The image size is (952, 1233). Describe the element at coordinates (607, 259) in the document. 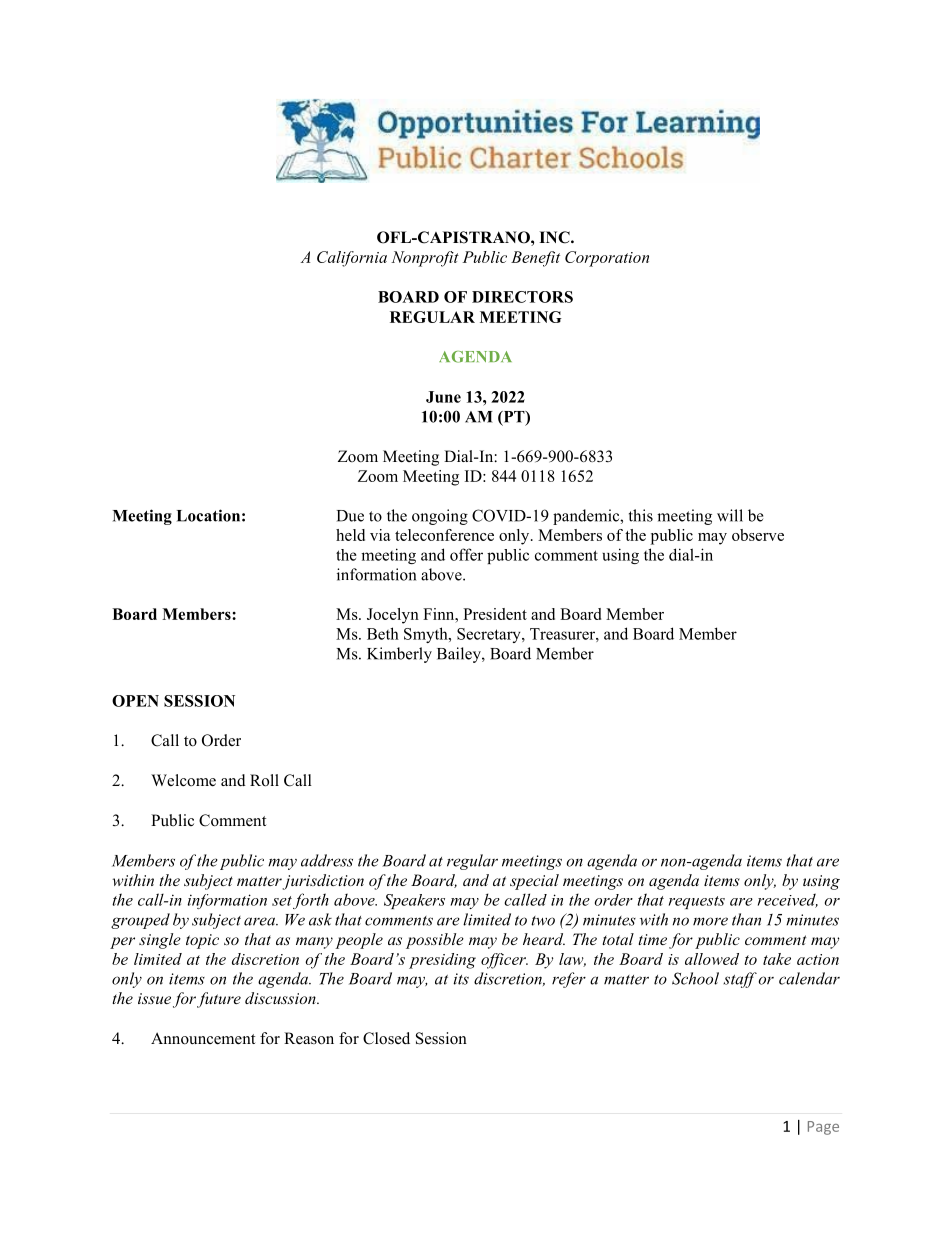

I see `Corporation` at that location.
